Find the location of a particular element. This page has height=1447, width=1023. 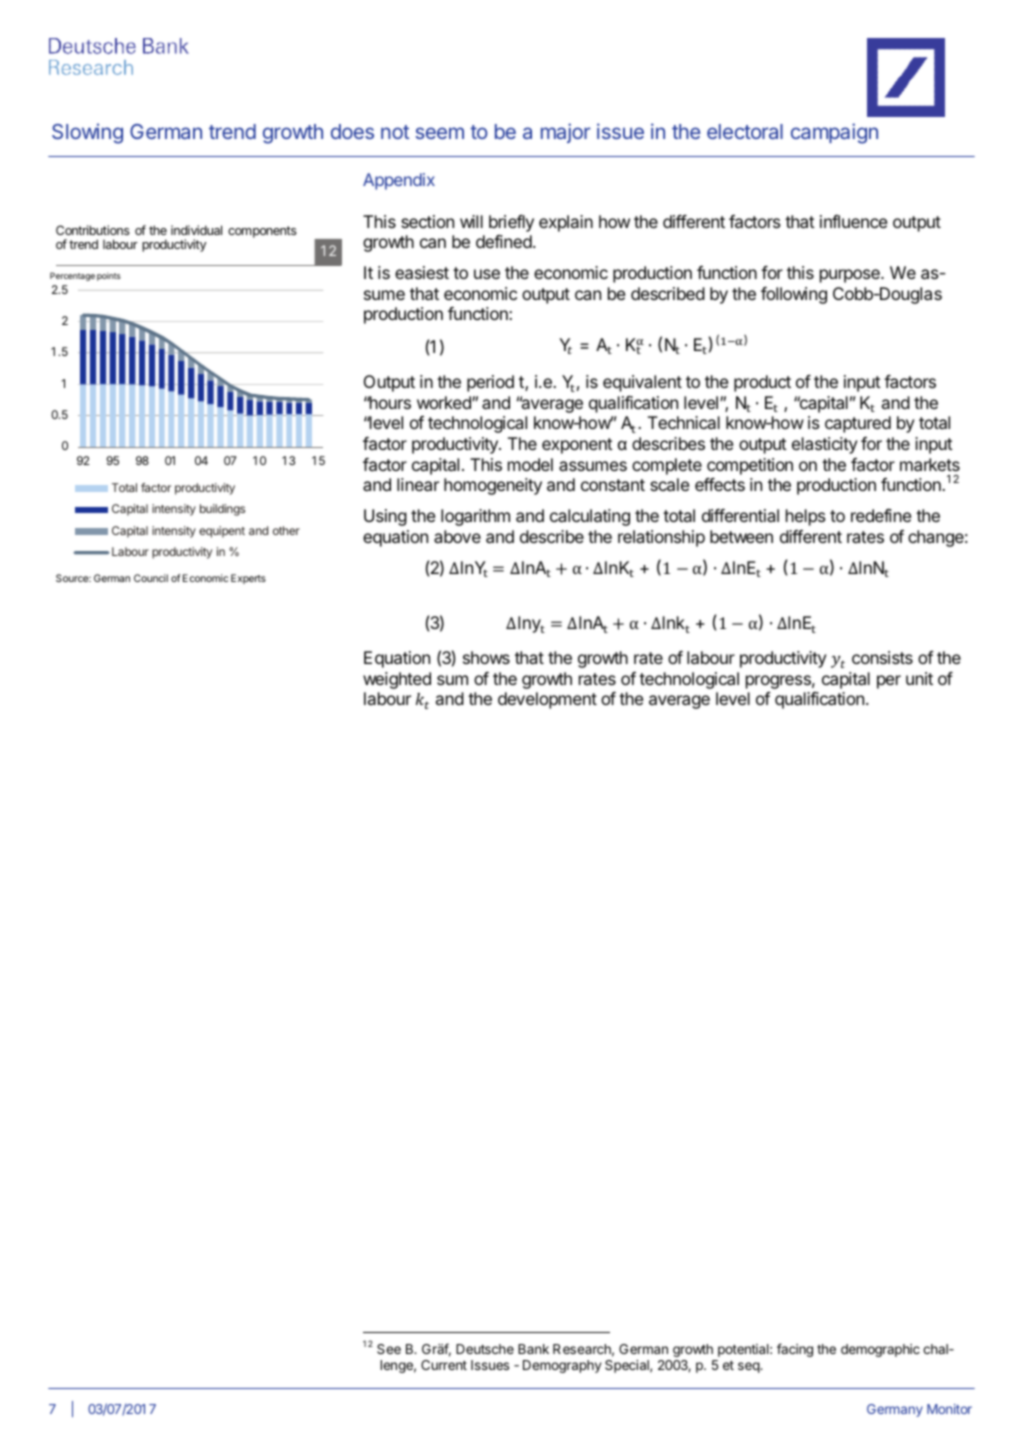

briefly is located at coordinates (511, 223).
